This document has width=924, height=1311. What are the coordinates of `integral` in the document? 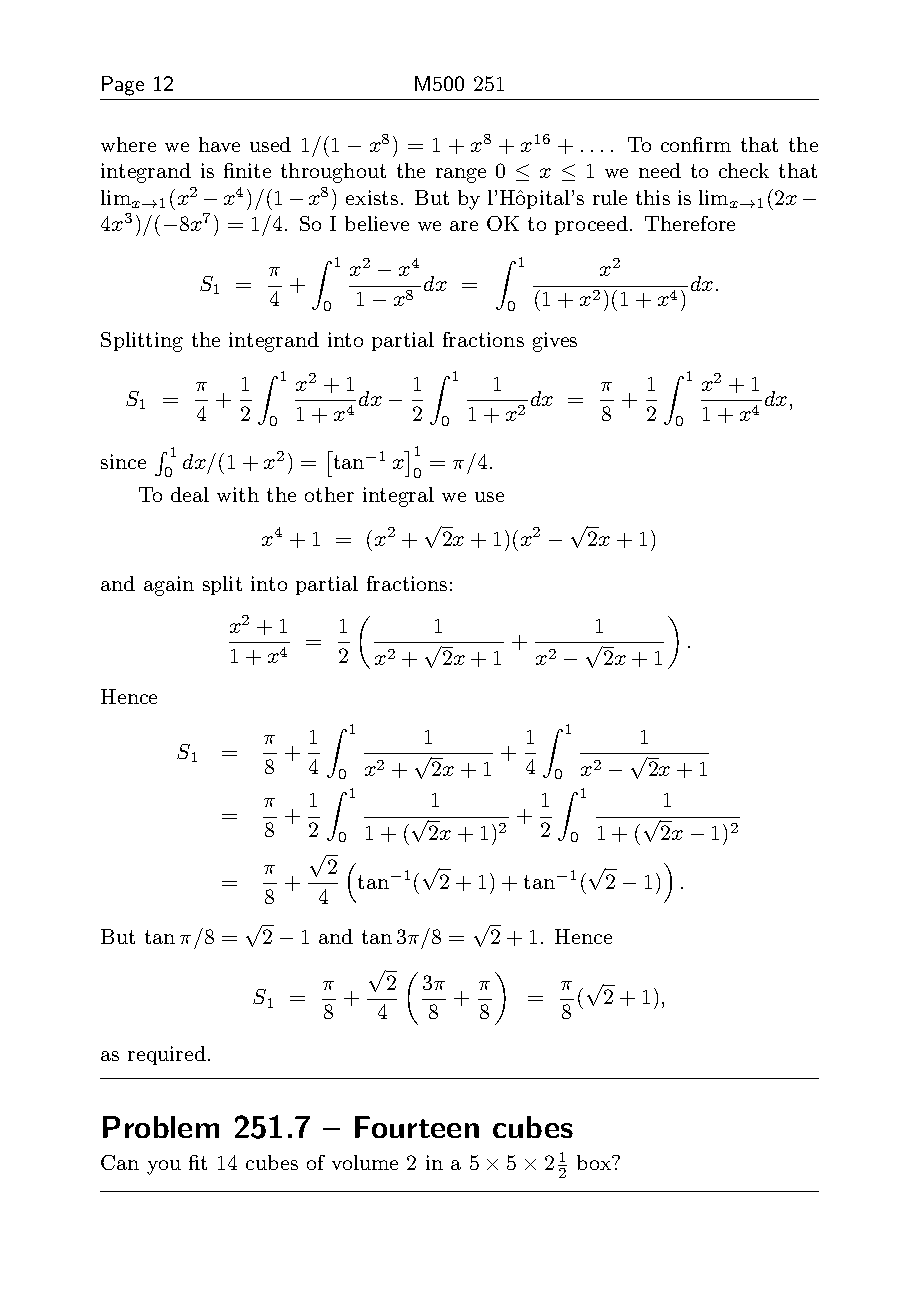 It's located at (398, 497).
